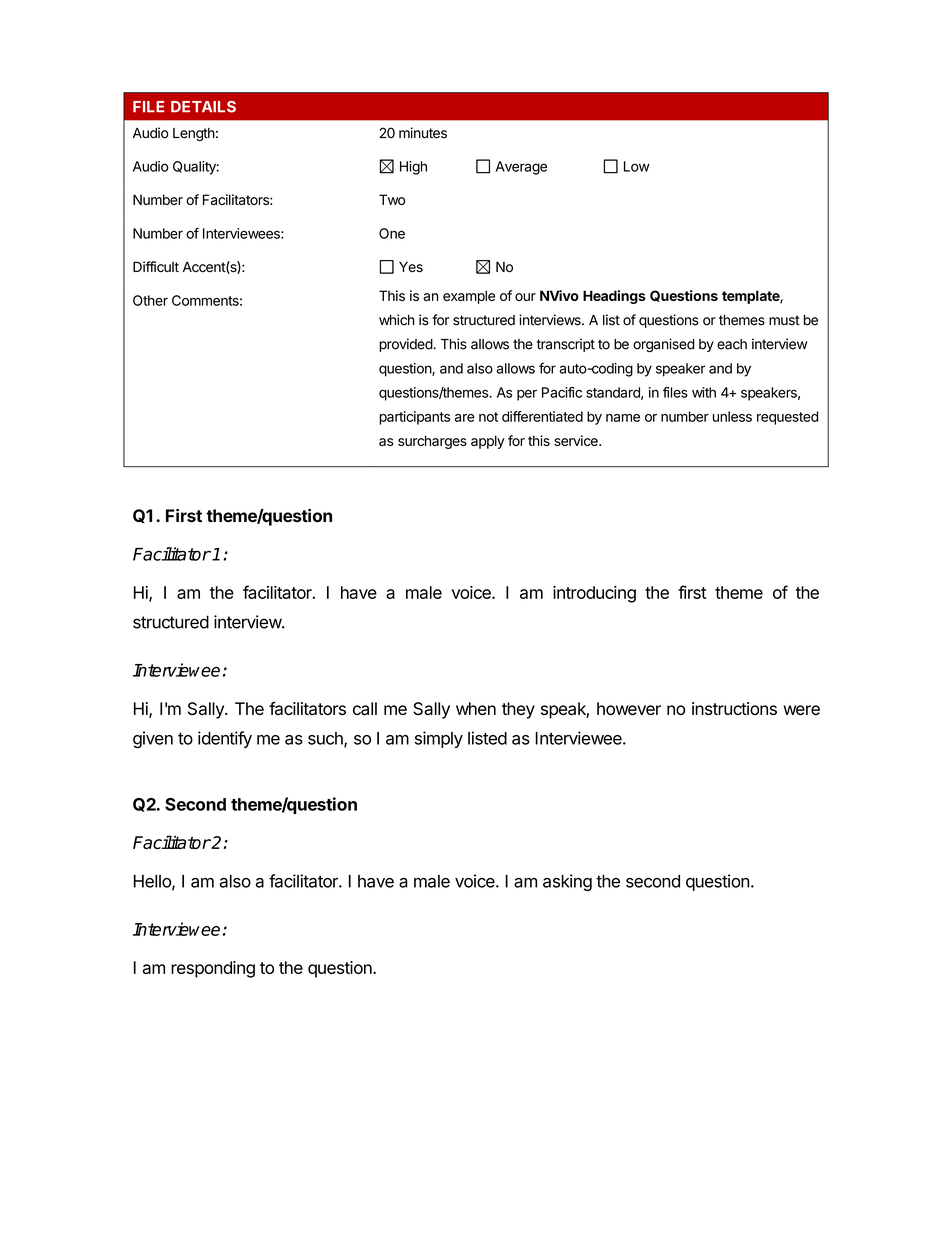  What do you see at coordinates (150, 300) in the page?
I see `Other` at bounding box center [150, 300].
